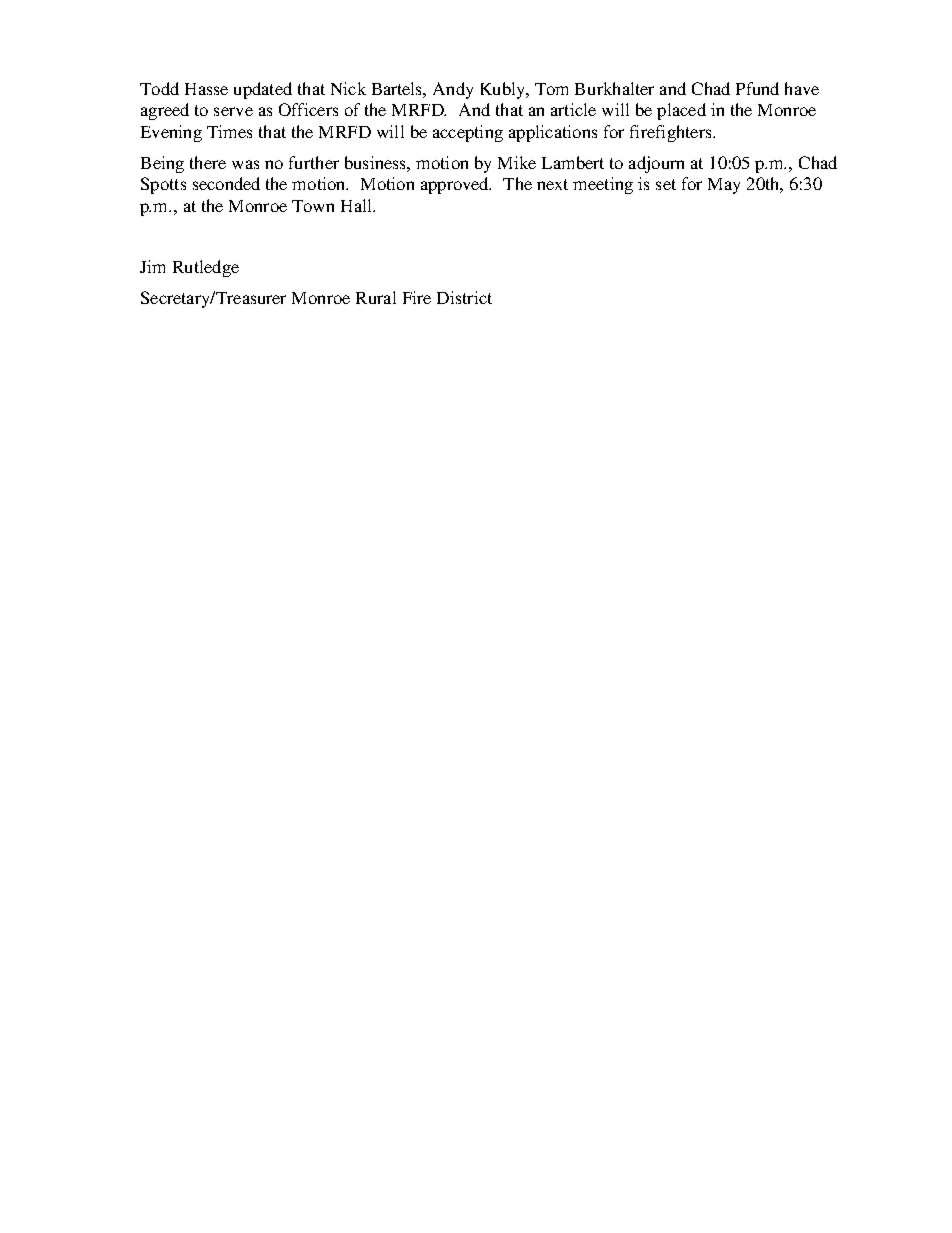 Image resolution: width=952 pixels, height=1233 pixels. Describe the element at coordinates (263, 90) in the page. I see `updated` at that location.
